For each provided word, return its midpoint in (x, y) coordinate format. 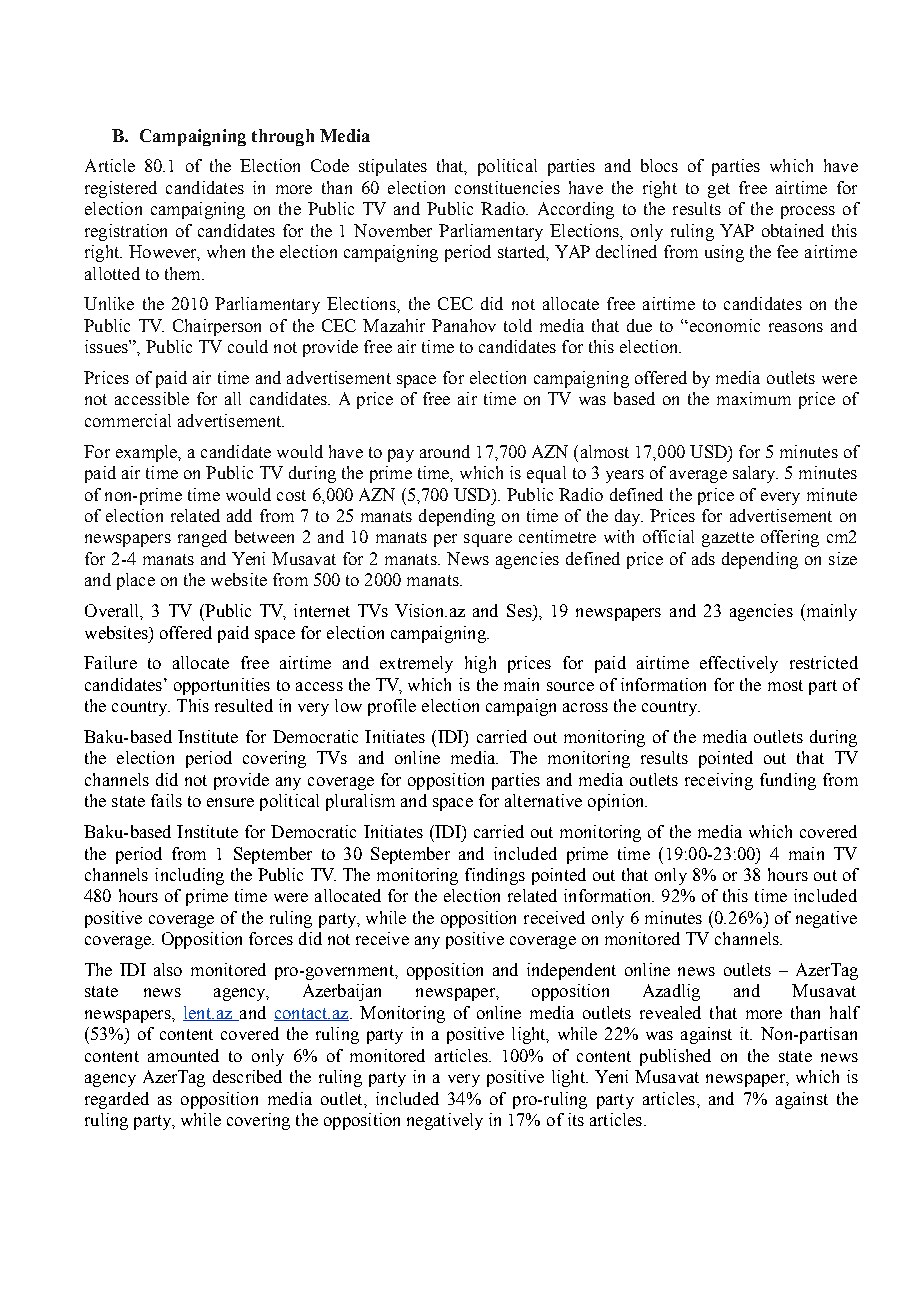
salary (755, 474)
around (445, 451)
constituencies (507, 187)
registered (121, 189)
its (576, 1119)
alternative (543, 800)
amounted (183, 1055)
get (719, 190)
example (148, 453)
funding (788, 781)
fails (166, 800)
